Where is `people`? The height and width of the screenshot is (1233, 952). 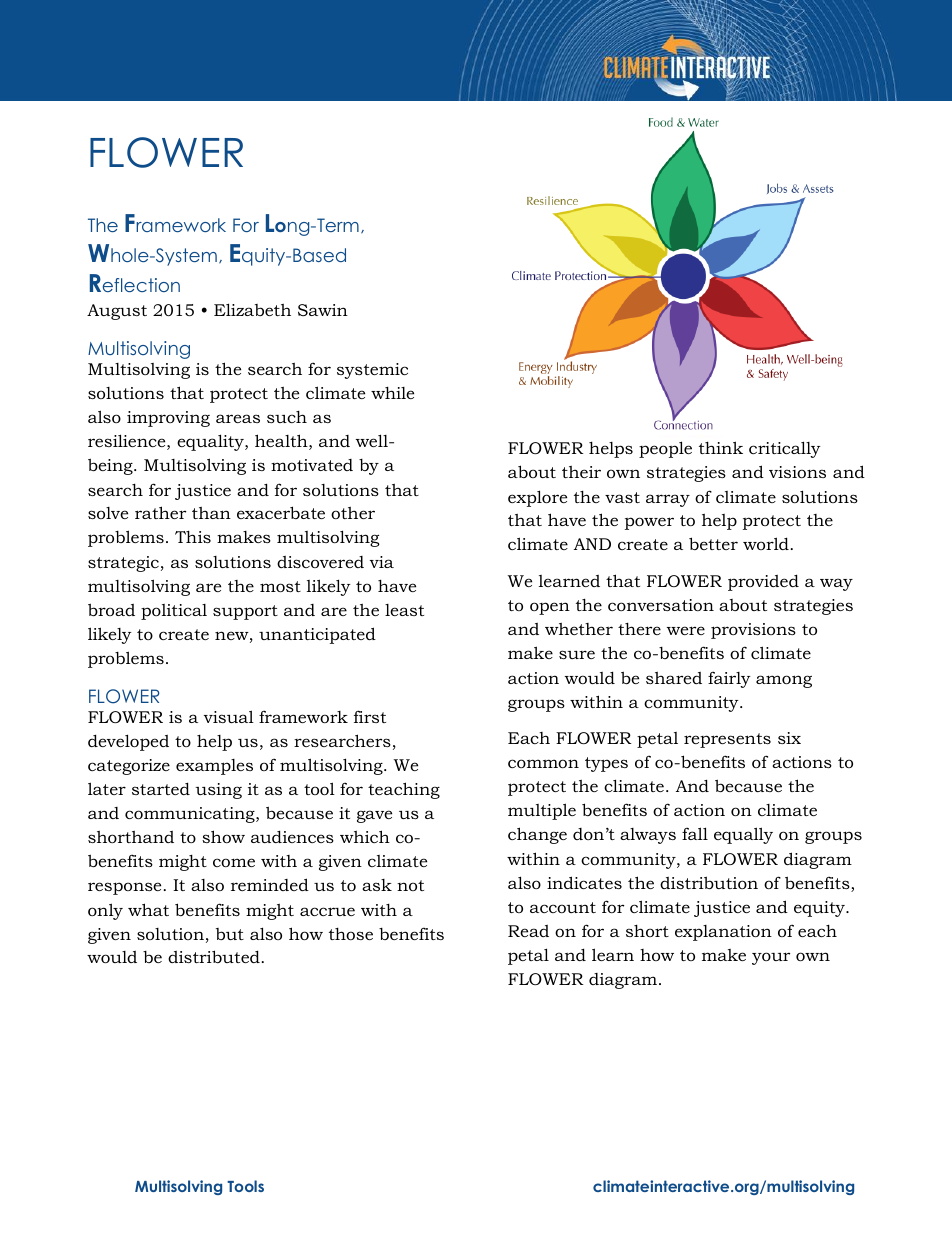 people is located at coordinates (665, 449).
